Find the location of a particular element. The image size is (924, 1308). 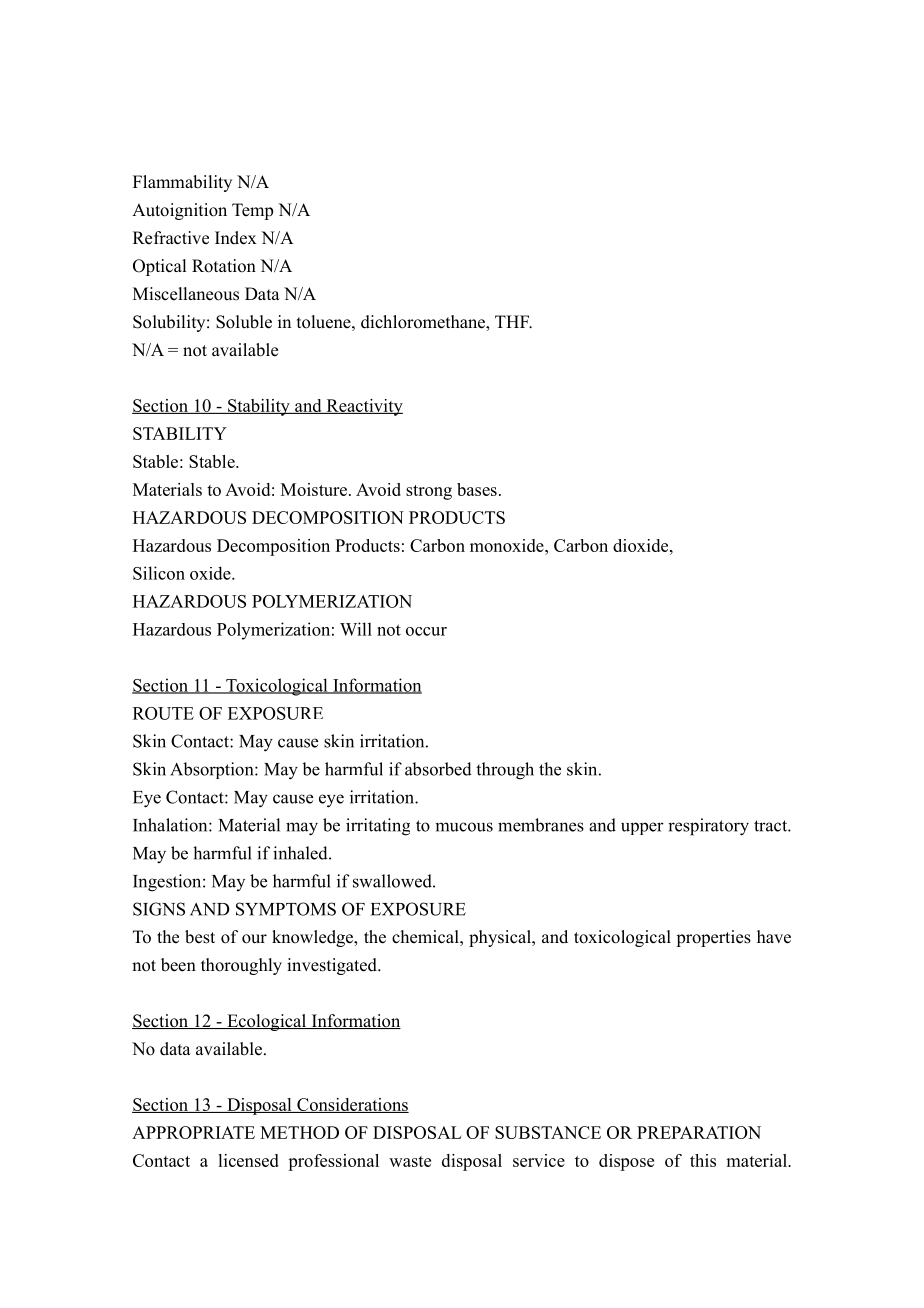

mucous is located at coordinates (464, 827).
